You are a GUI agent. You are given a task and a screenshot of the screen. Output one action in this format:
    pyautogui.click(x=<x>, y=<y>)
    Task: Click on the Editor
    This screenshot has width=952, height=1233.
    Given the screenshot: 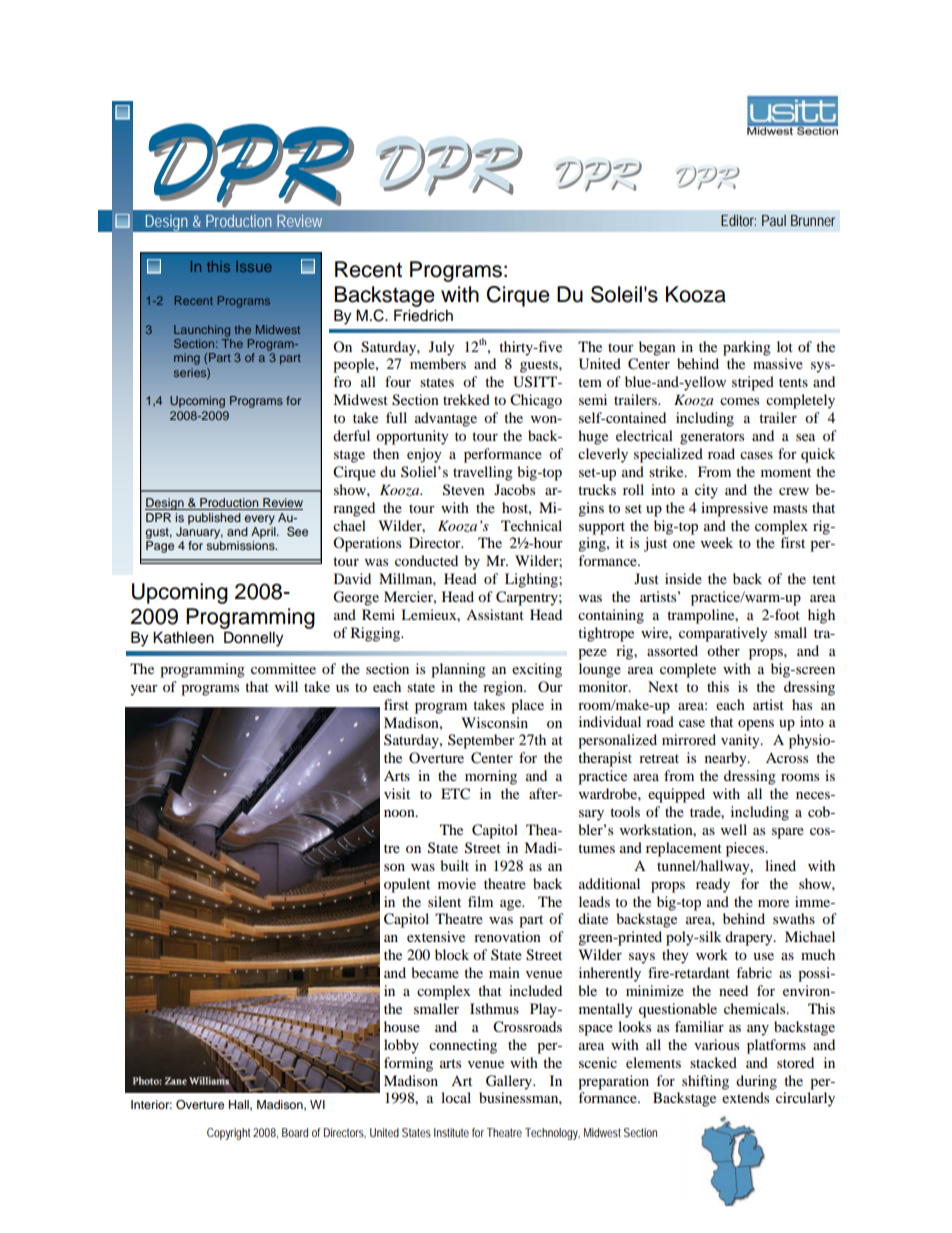 What is the action you would take?
    pyautogui.click(x=738, y=220)
